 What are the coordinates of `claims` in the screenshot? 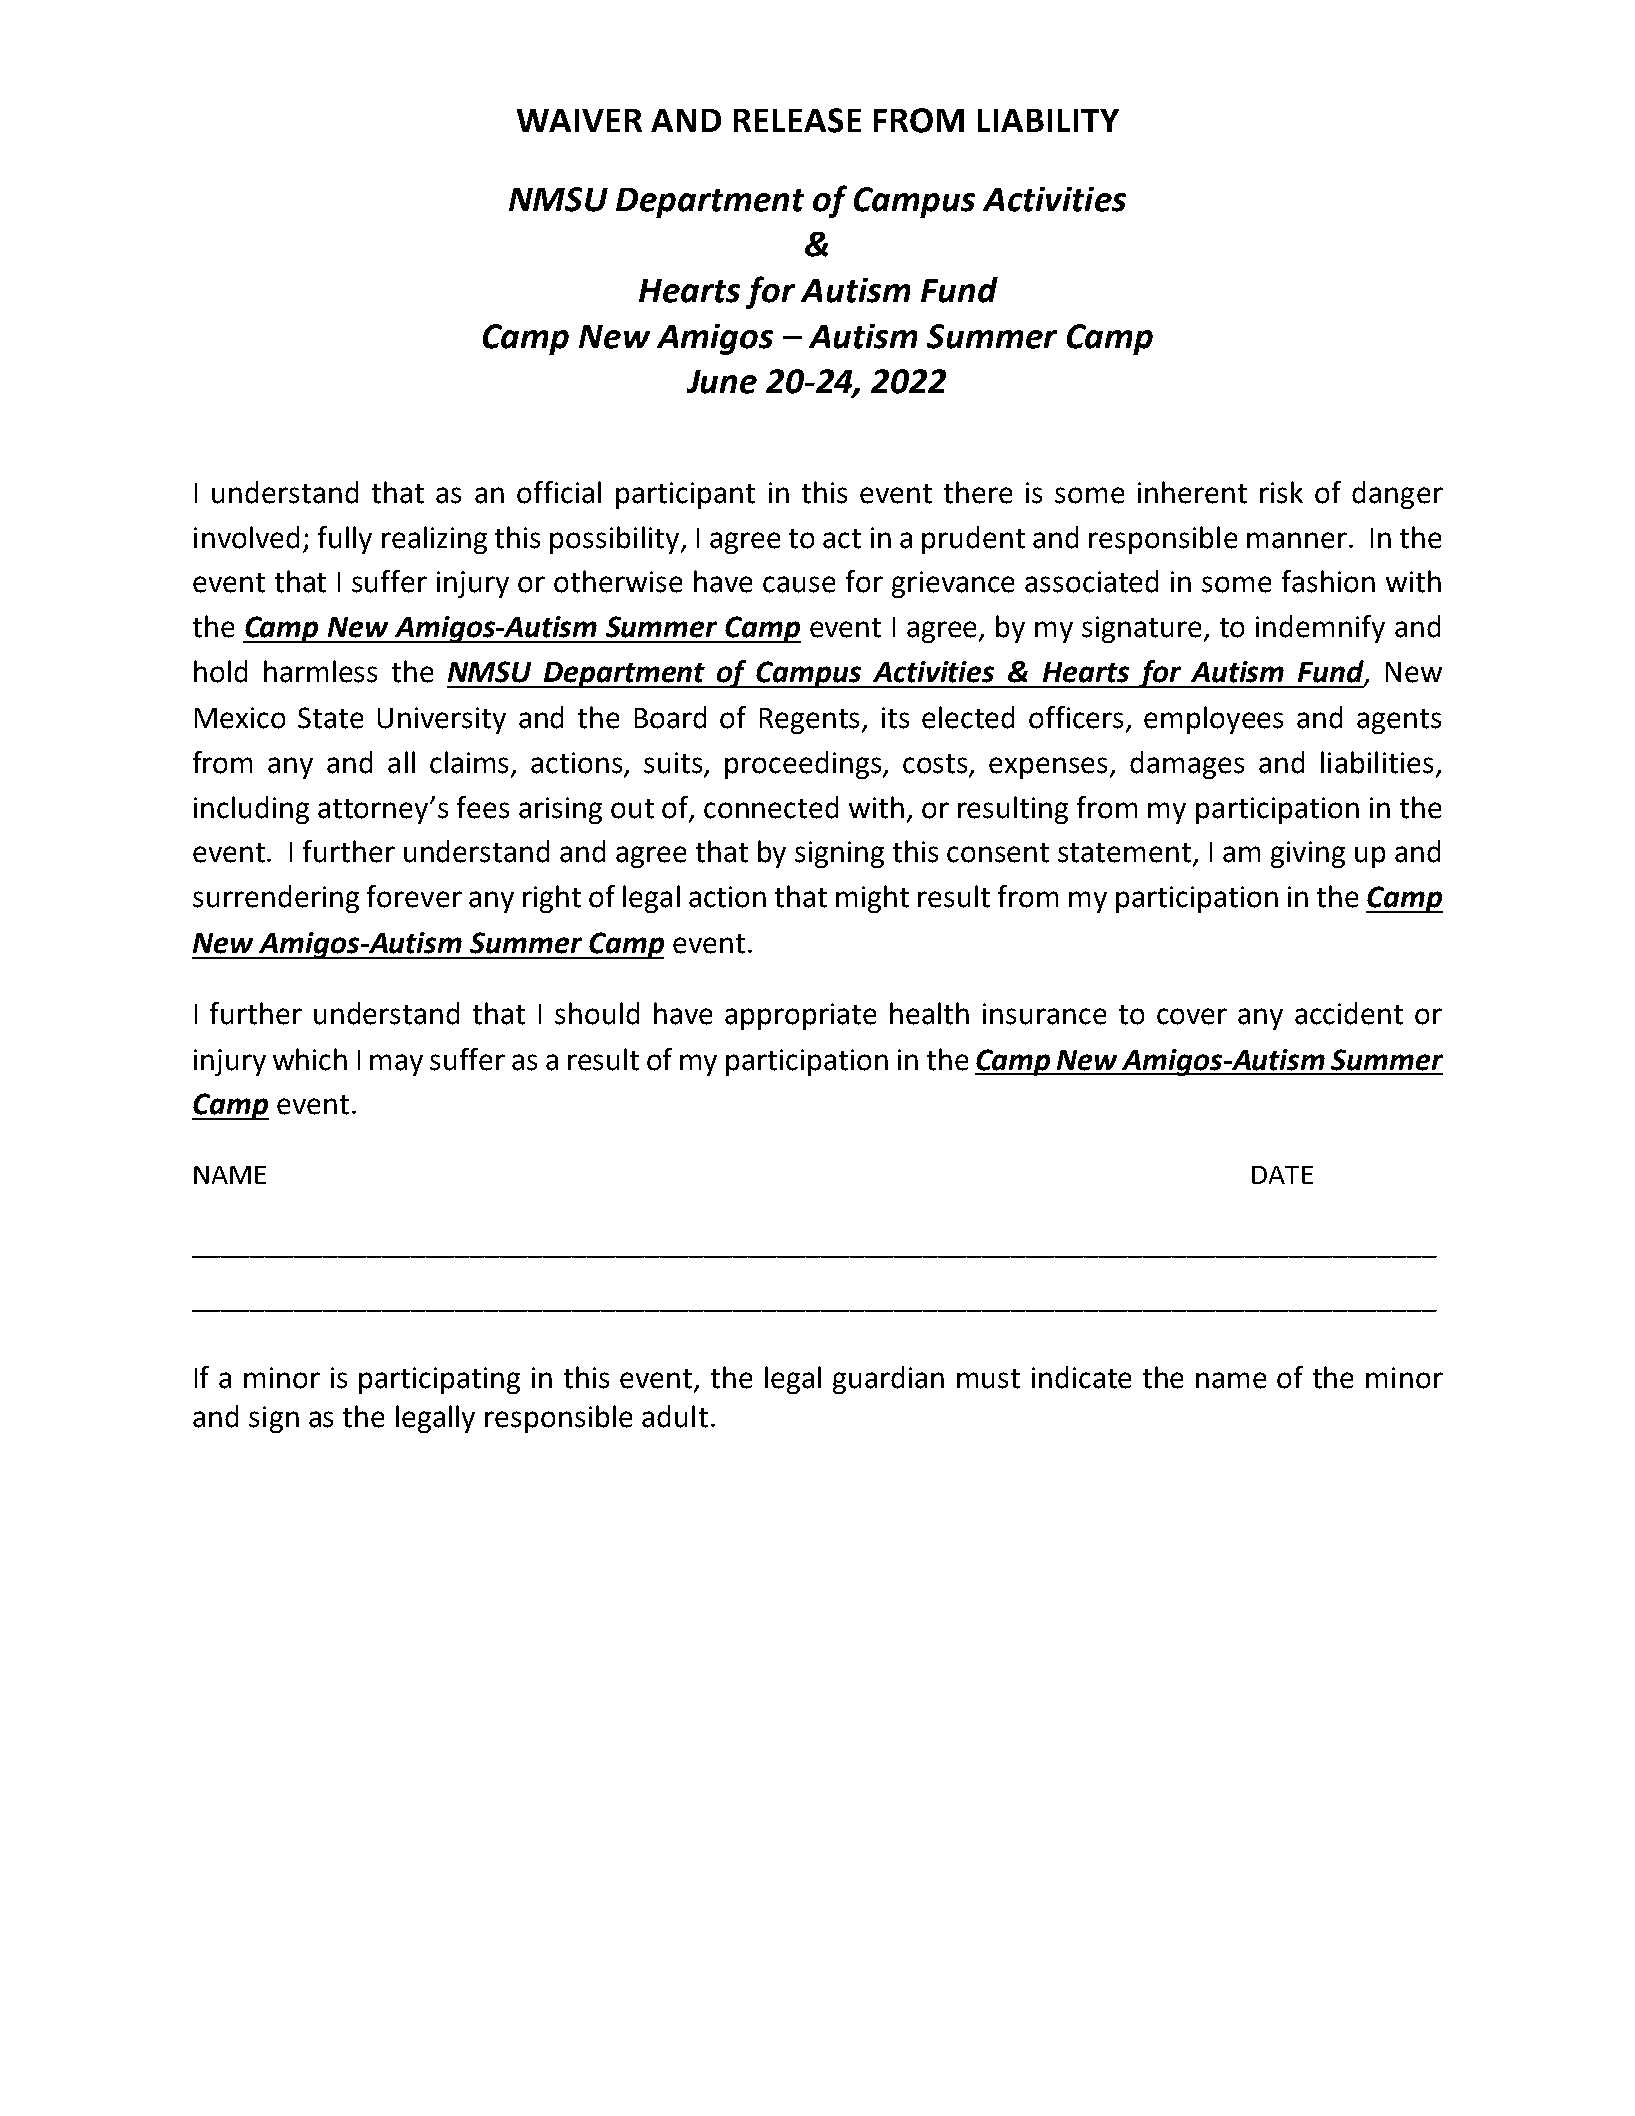 It's located at (469, 762).
